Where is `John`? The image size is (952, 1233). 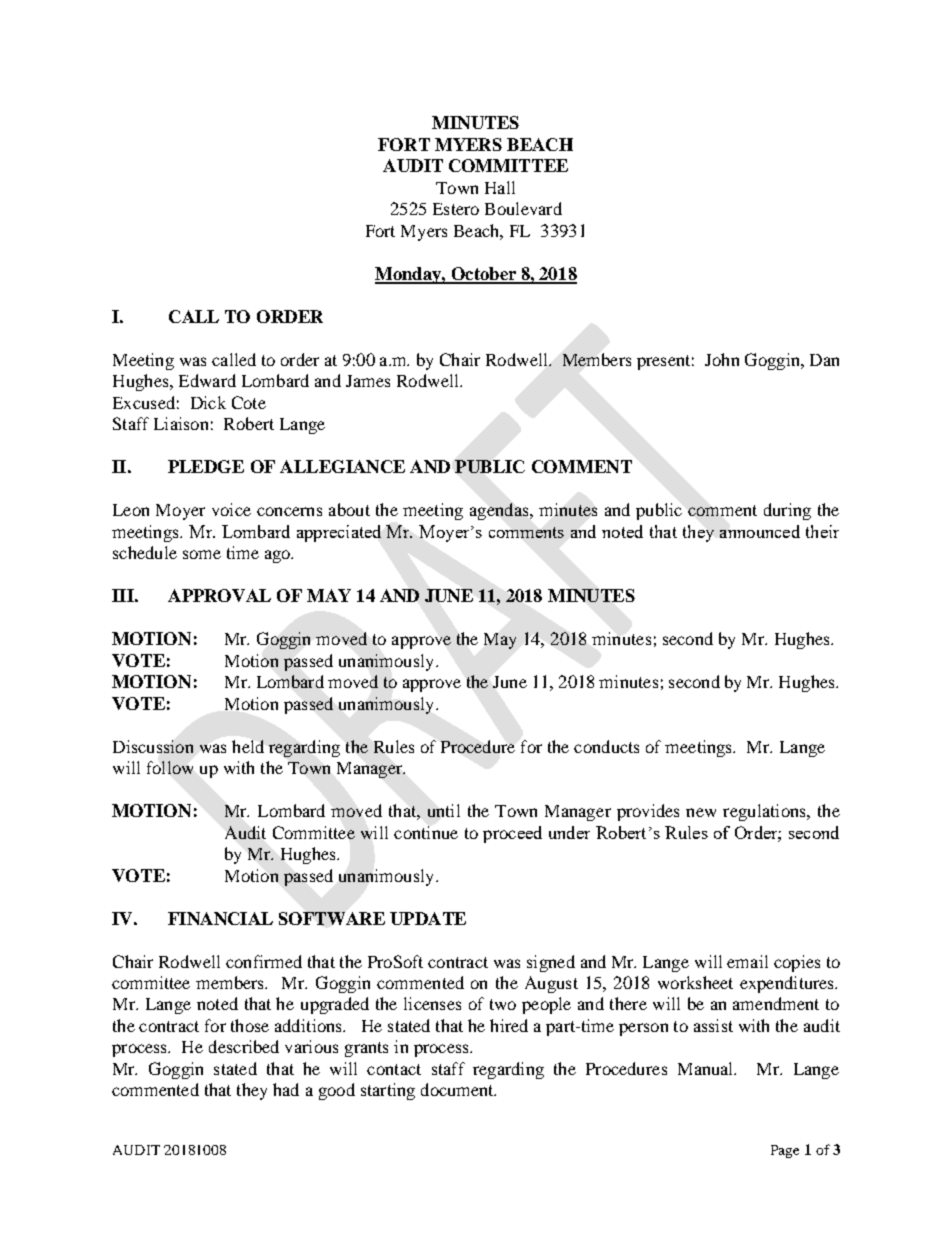 John is located at coordinates (722, 359).
